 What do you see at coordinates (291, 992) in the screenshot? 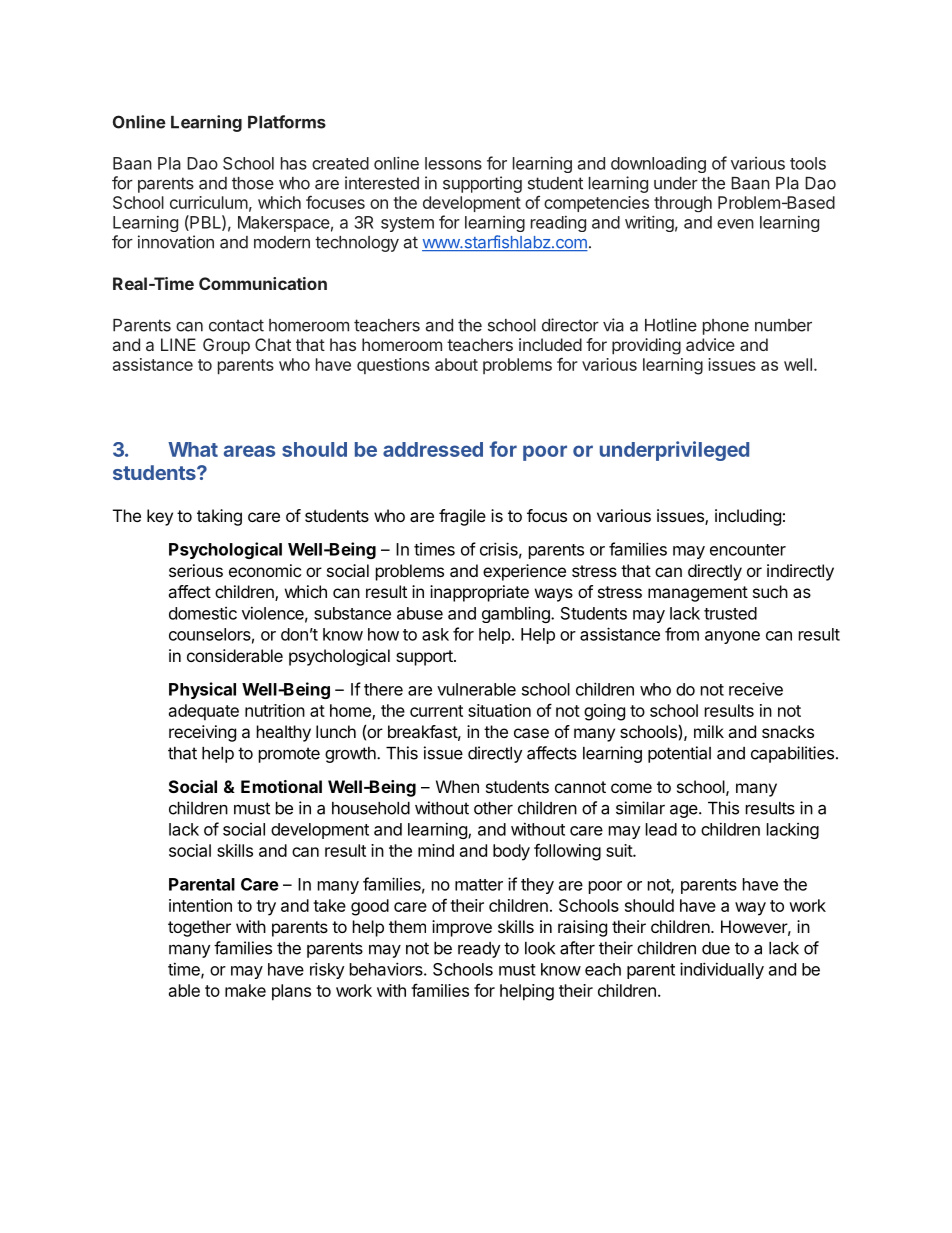
I see `plans` at bounding box center [291, 992].
